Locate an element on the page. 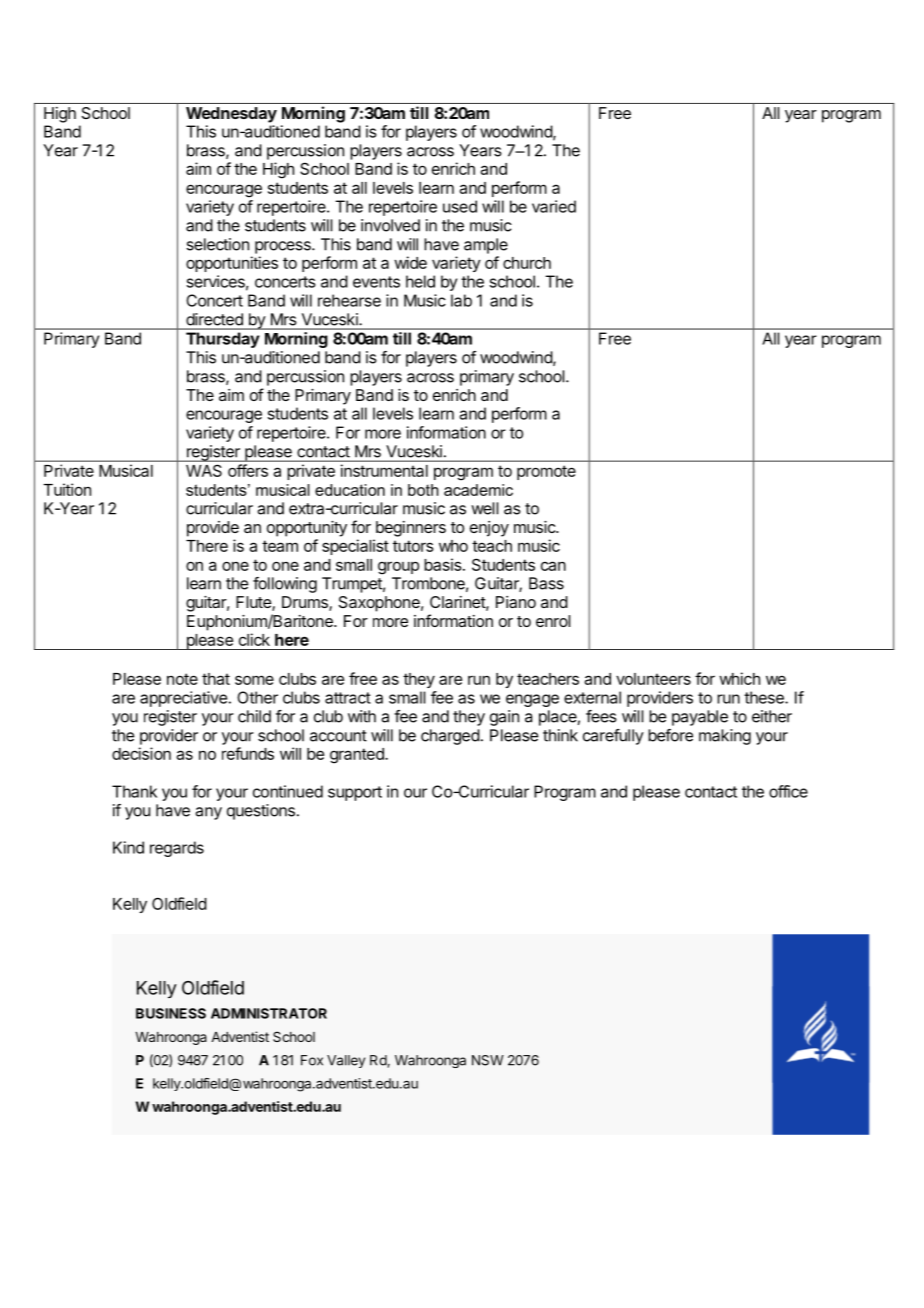 The width and height of the page is (924, 1308). varied is located at coordinates (554, 206).
